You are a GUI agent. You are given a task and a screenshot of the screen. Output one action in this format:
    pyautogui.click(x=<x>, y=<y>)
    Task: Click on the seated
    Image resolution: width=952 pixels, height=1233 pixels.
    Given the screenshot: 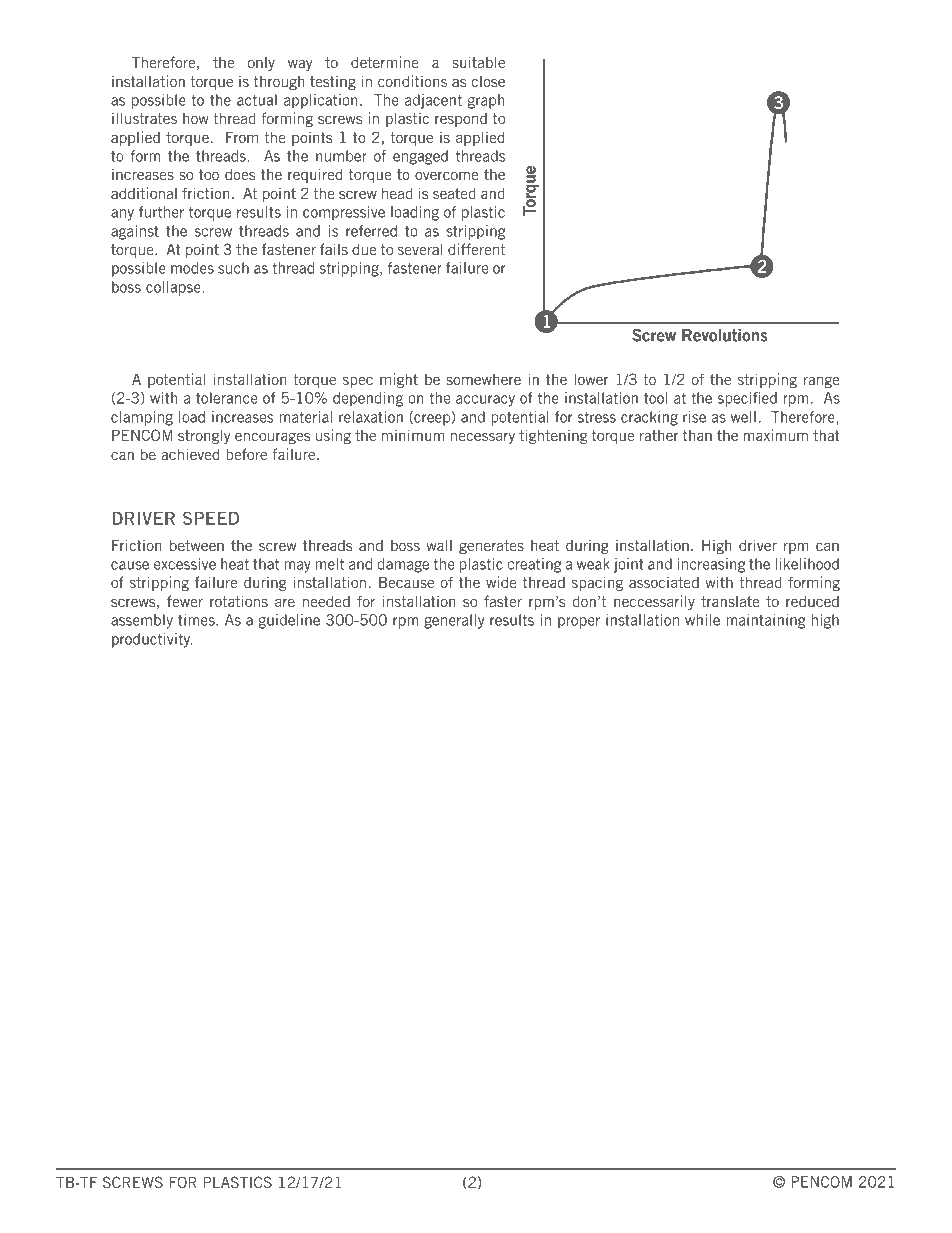 What is the action you would take?
    pyautogui.click(x=454, y=193)
